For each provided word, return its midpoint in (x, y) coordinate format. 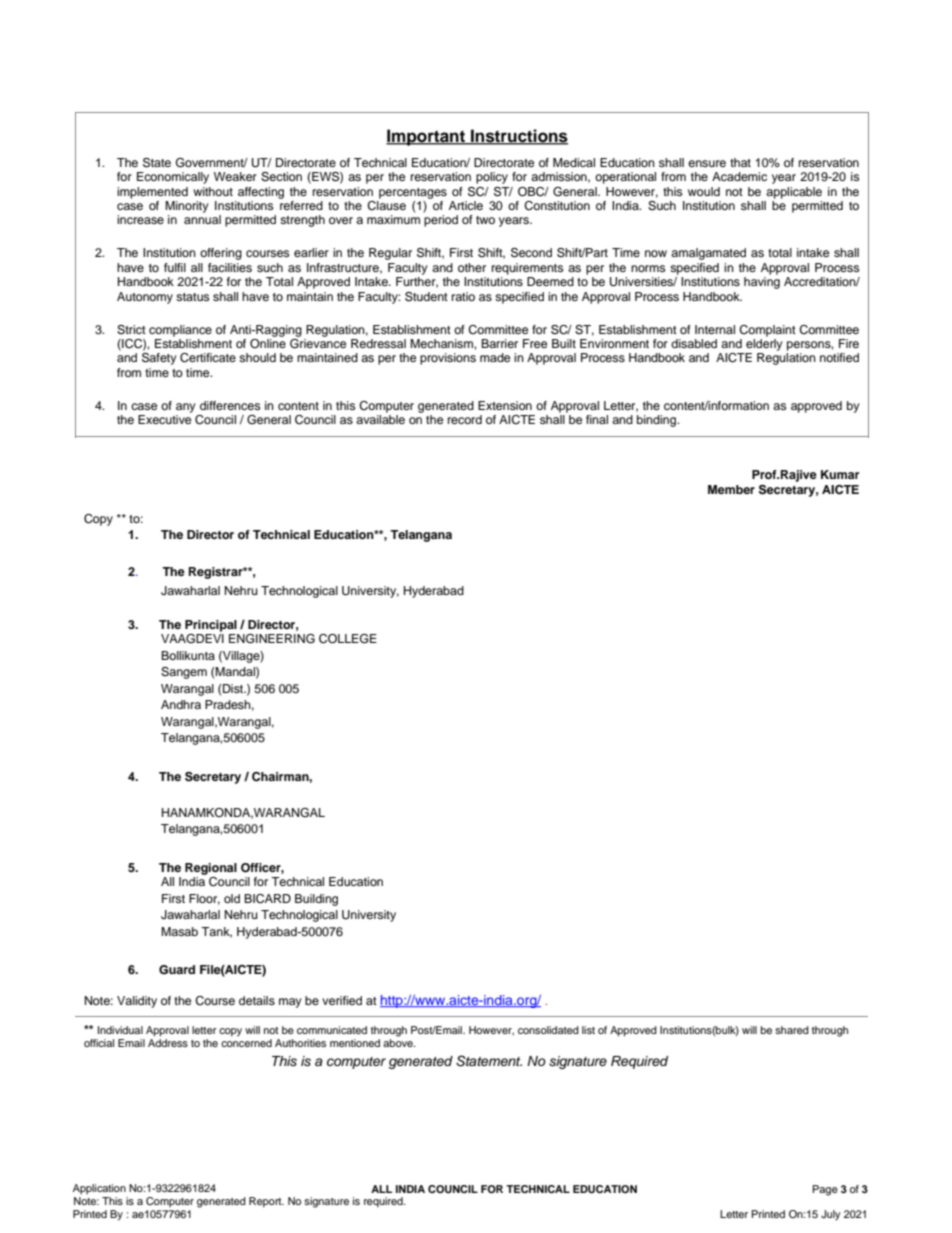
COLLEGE (348, 639)
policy (492, 178)
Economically (173, 178)
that (740, 162)
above (399, 1043)
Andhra (181, 704)
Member (731, 489)
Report (266, 1202)
